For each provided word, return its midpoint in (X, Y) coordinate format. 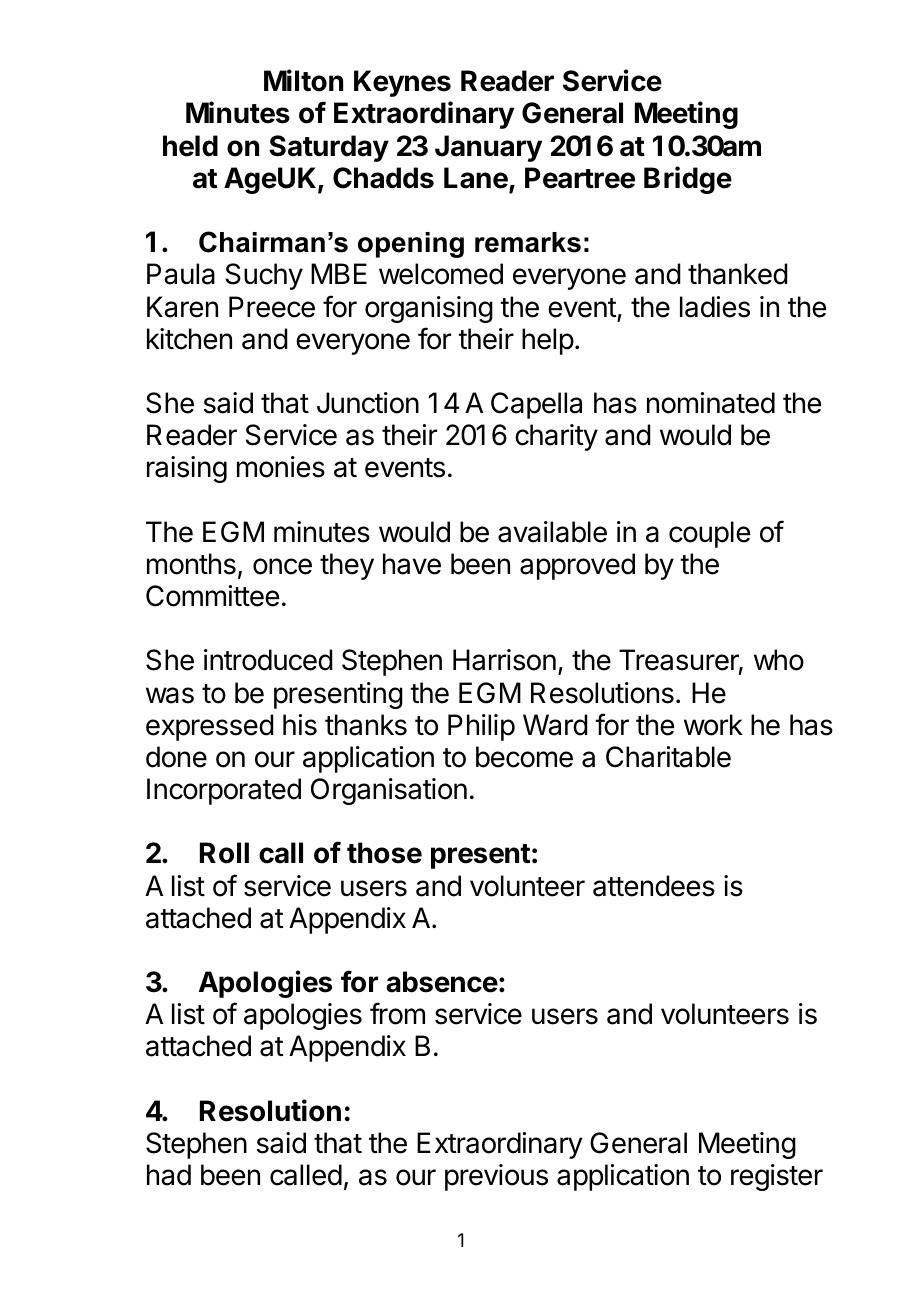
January (488, 148)
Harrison (504, 660)
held (190, 146)
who (779, 660)
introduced (268, 660)
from (397, 1013)
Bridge (688, 180)
